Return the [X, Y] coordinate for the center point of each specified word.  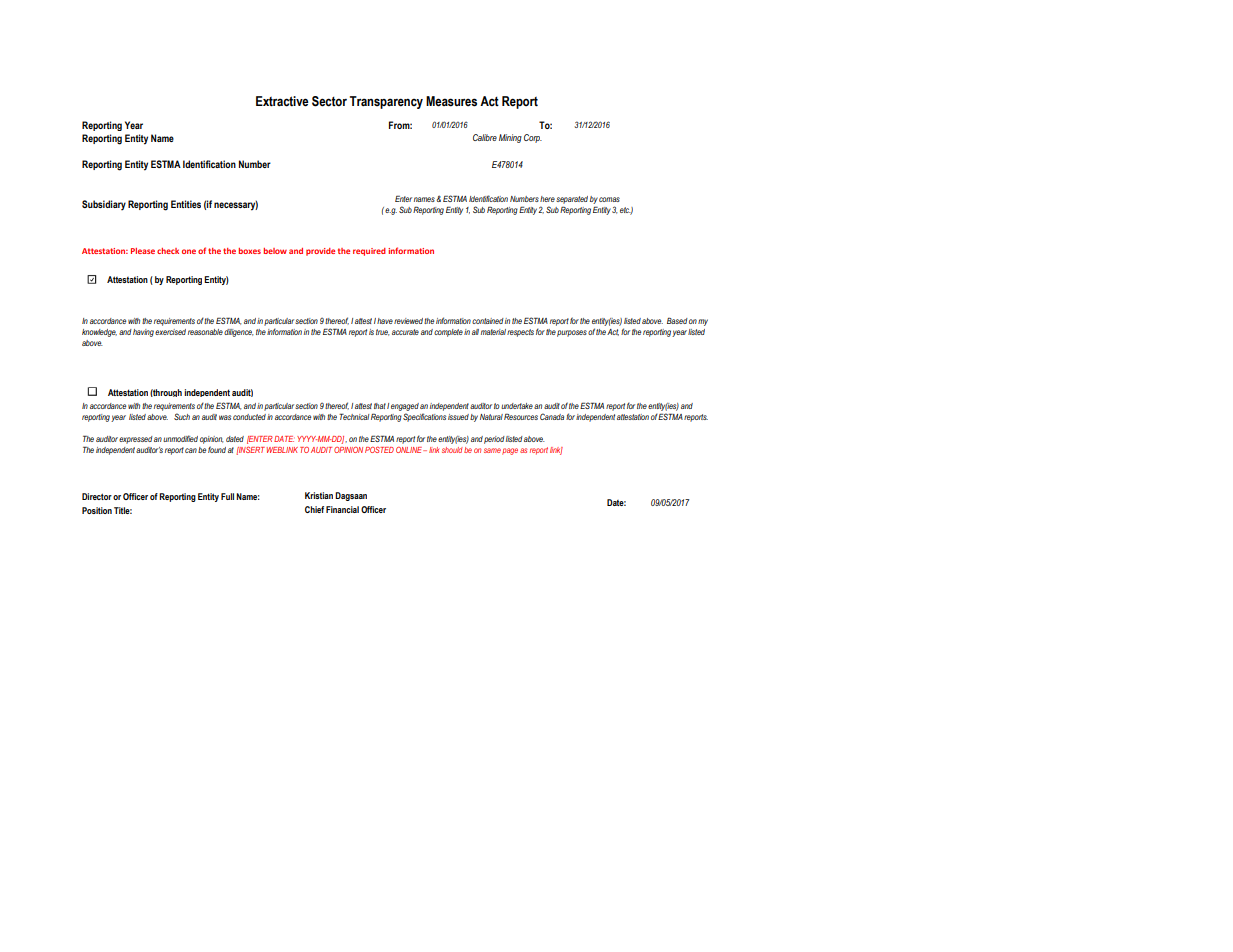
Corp [533, 138]
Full [227, 496]
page [510, 451]
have [385, 321]
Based [677, 321]
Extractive [282, 101]
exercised [170, 332]
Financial [342, 509]
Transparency [386, 102]
